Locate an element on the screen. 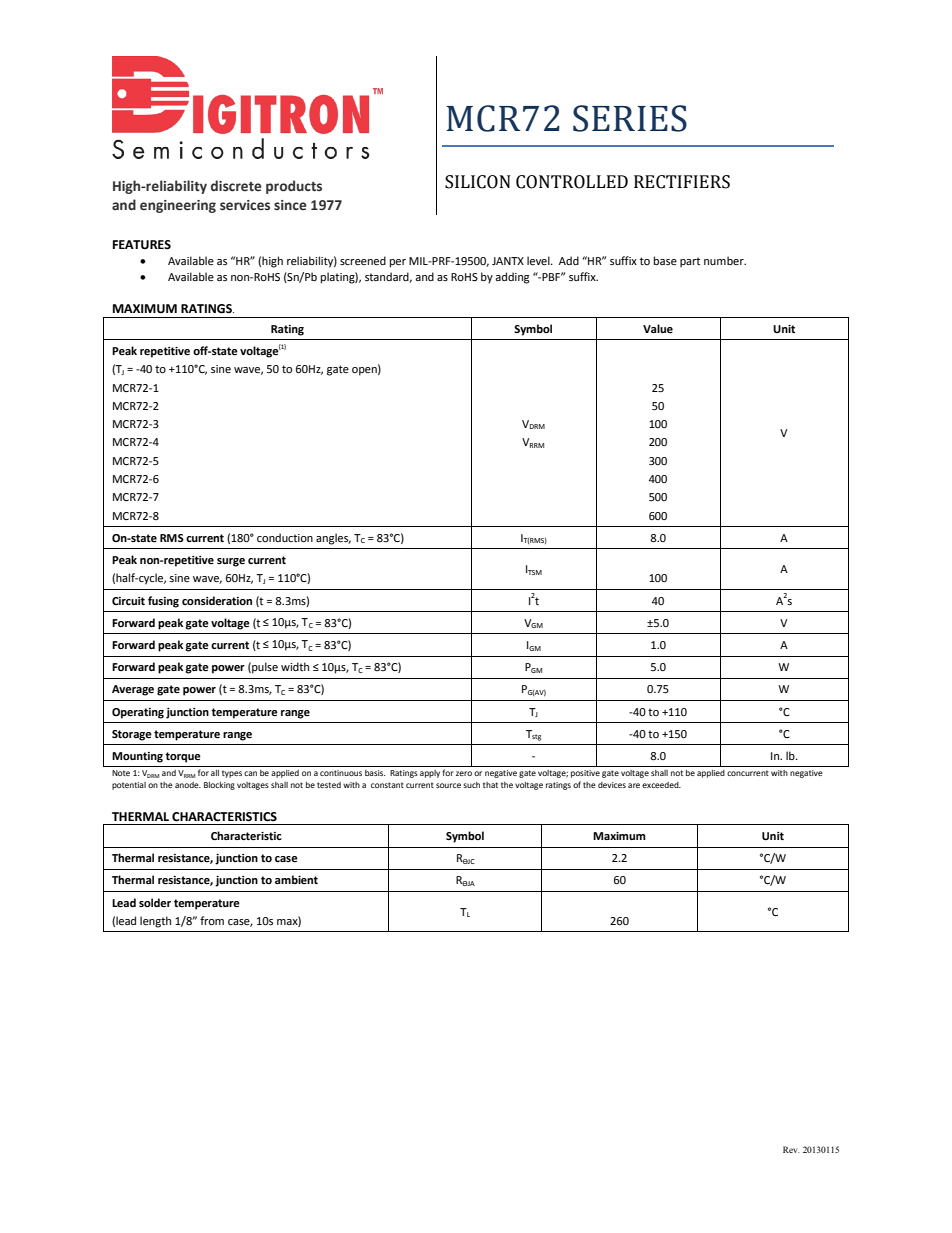  from is located at coordinates (212, 921).
